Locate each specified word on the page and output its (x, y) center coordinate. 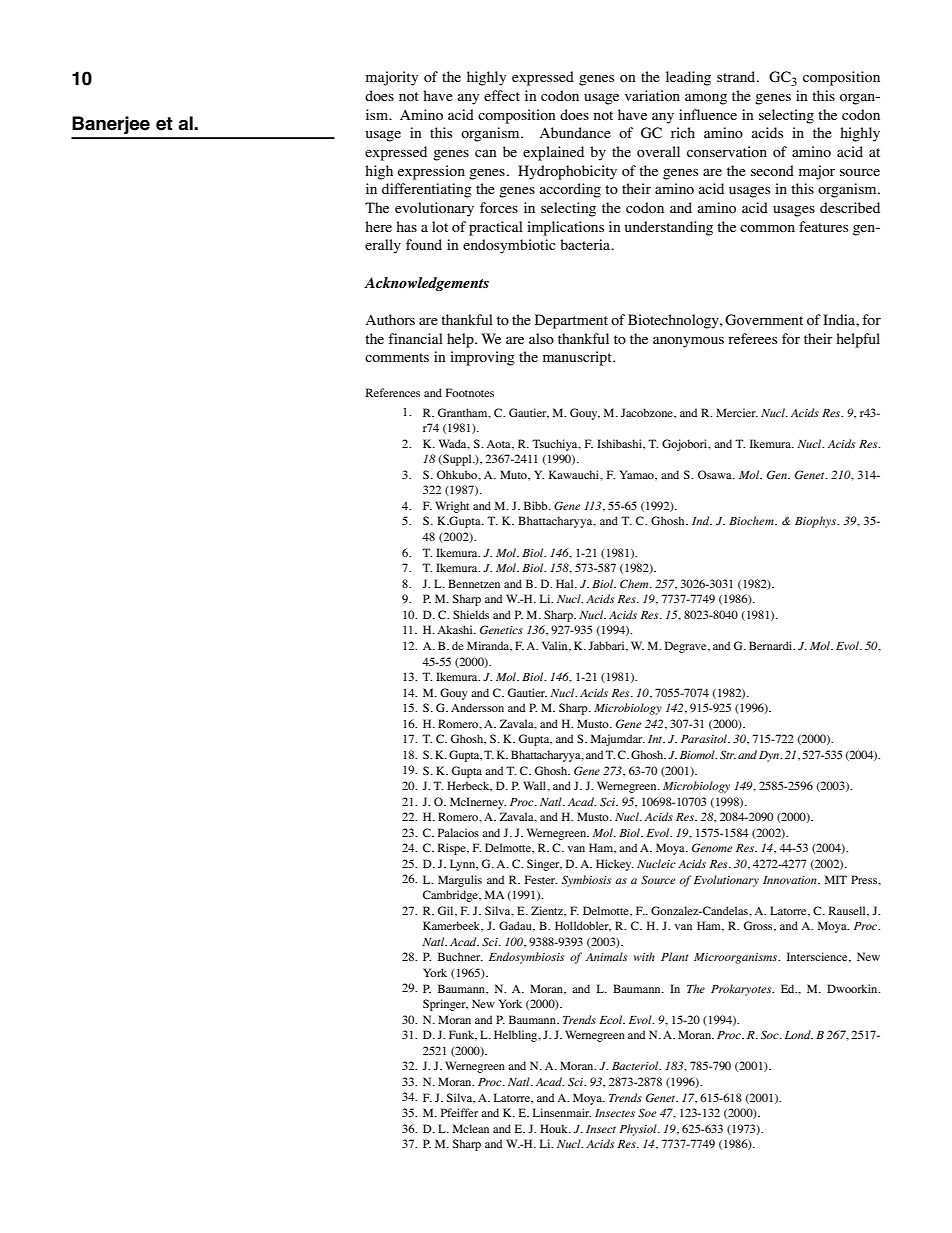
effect (502, 95)
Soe (647, 1113)
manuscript (578, 358)
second (772, 170)
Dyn (770, 756)
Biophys (817, 522)
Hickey (615, 865)
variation (652, 95)
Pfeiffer (459, 1112)
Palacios (458, 832)
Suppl (457, 460)
